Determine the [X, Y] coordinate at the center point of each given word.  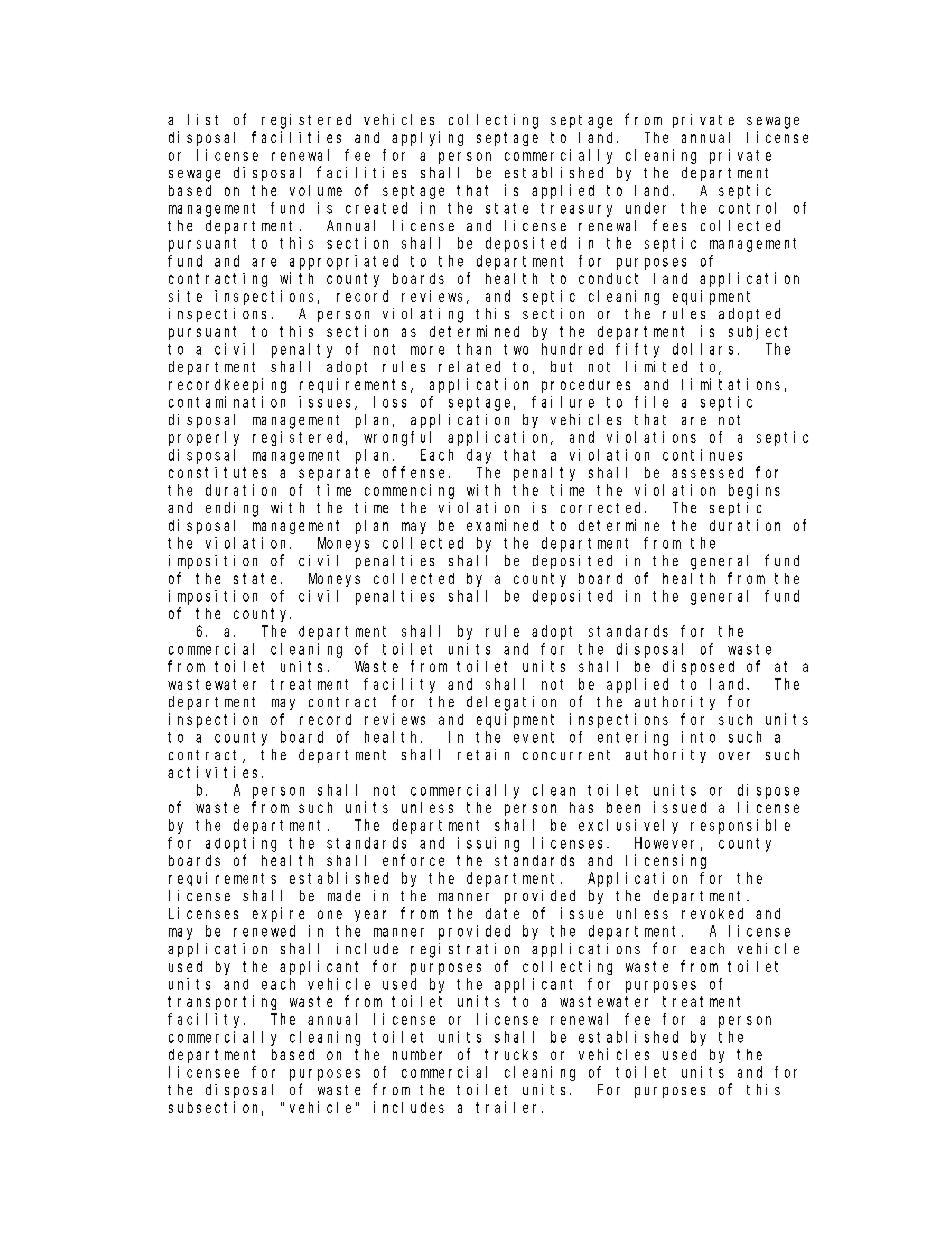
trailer [509, 1107]
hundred [572, 349]
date [502, 913]
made [344, 895]
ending [232, 509]
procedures [586, 386]
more [427, 350]
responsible [740, 826]
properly [204, 438]
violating [423, 315]
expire [278, 914]
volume [316, 190]
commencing [409, 491]
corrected [603, 507]
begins [754, 491]
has [581, 807]
